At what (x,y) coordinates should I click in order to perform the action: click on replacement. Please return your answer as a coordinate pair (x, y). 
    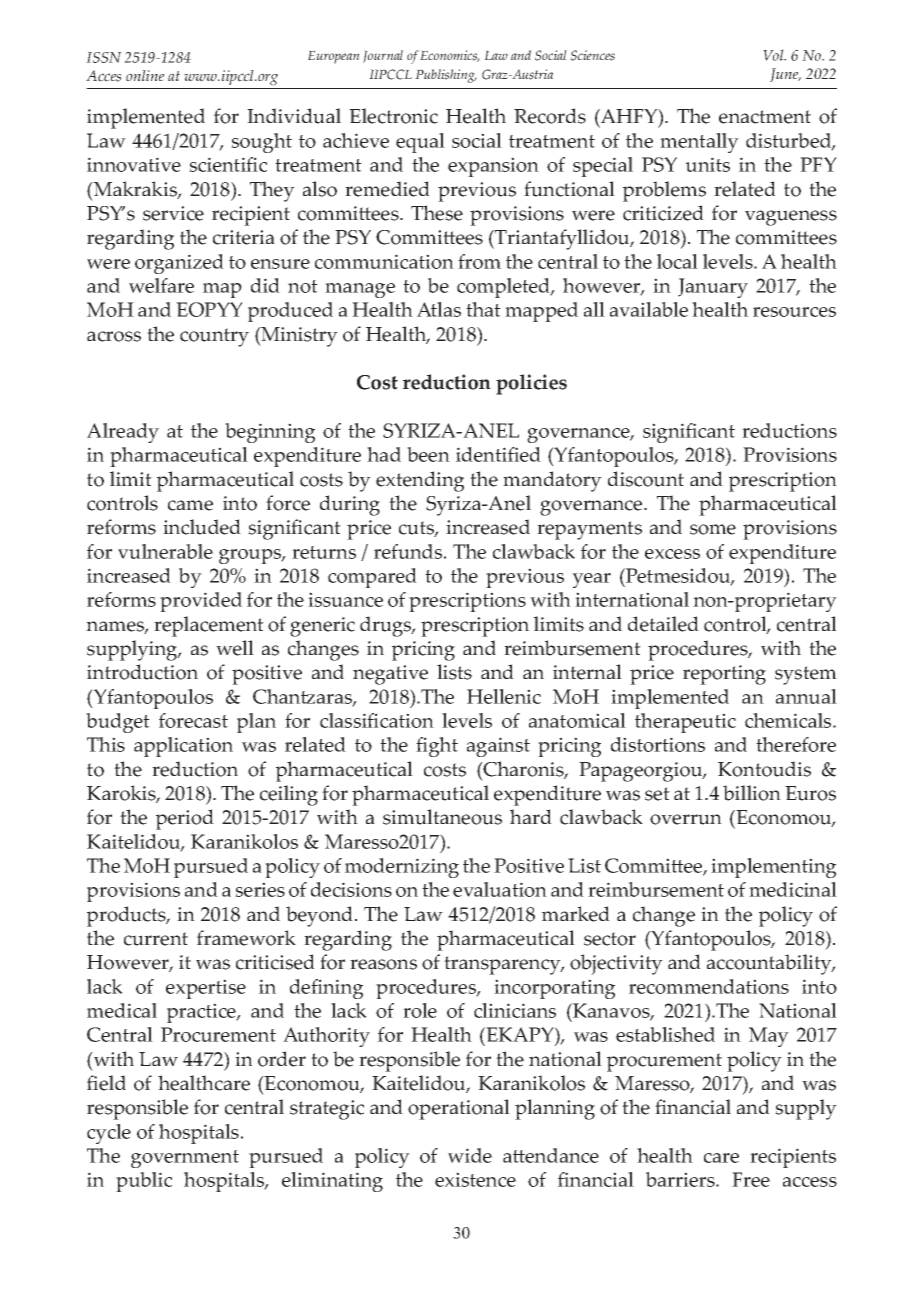
    Looking at the image, I should click on (209, 626).
